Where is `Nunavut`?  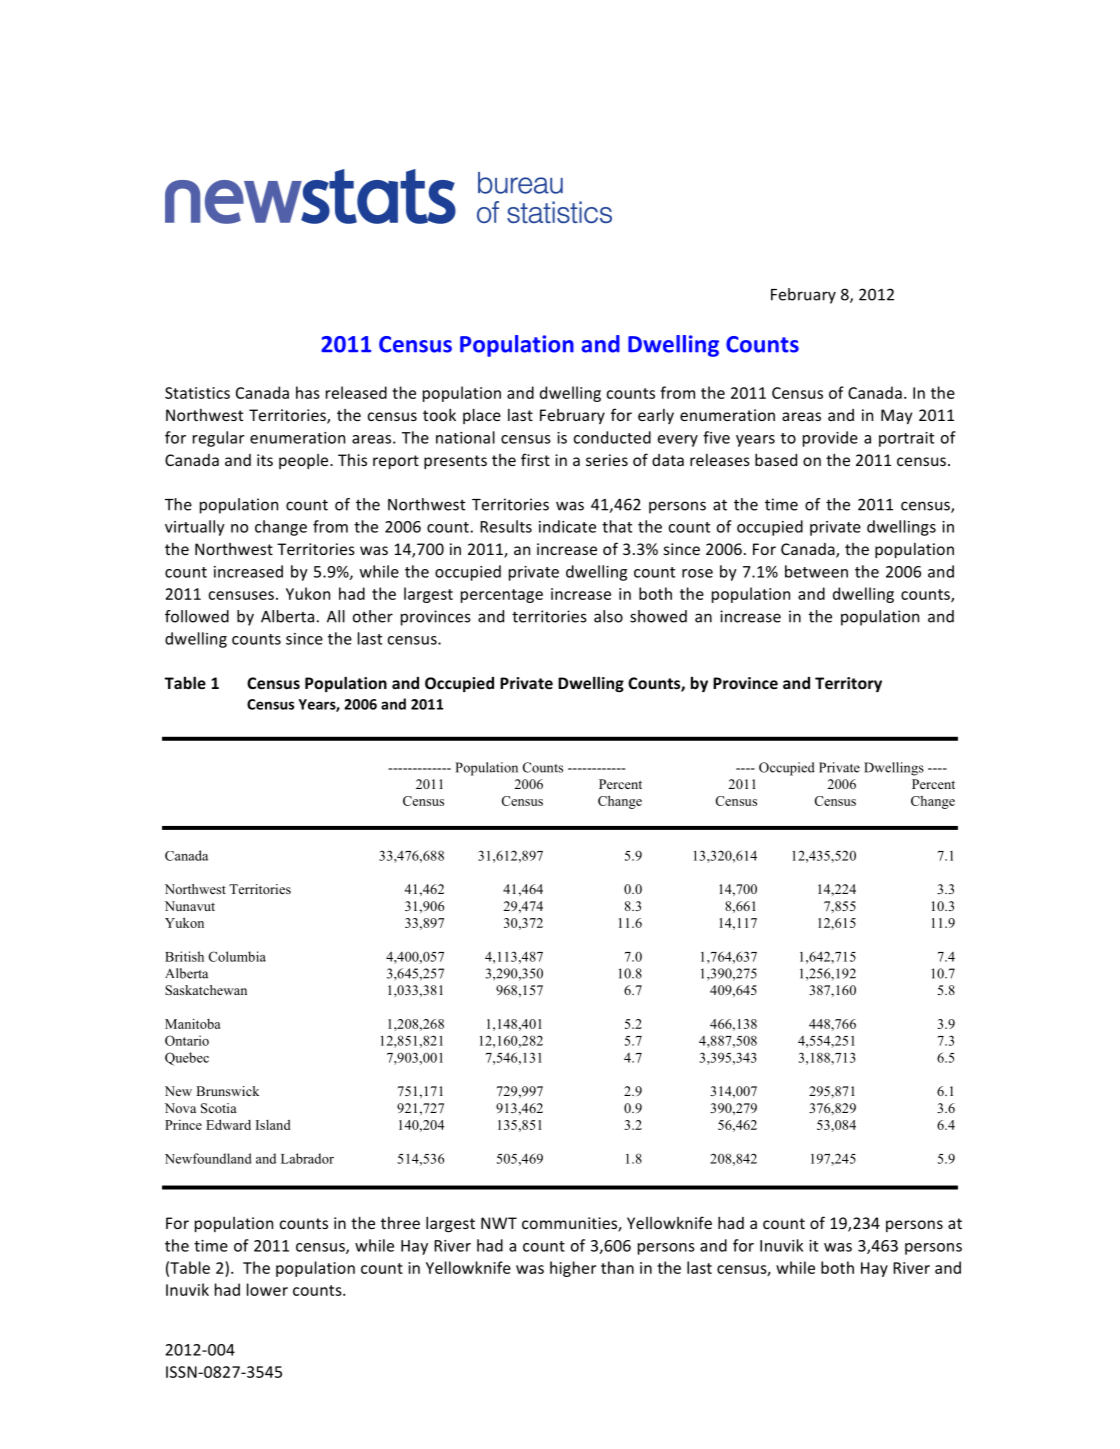
Nunavut is located at coordinates (190, 906).
